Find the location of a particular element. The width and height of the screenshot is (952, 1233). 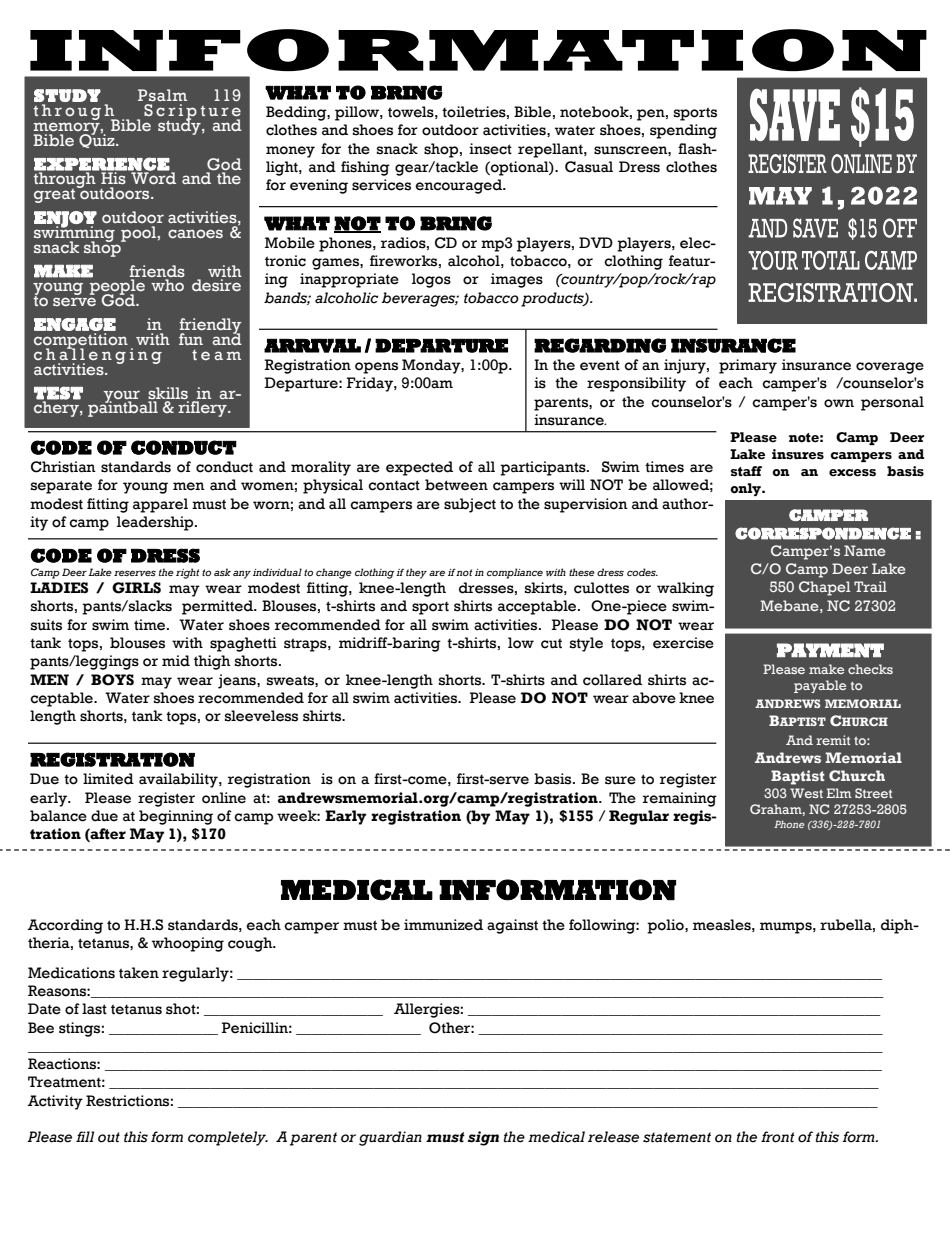

spending is located at coordinates (683, 131).
